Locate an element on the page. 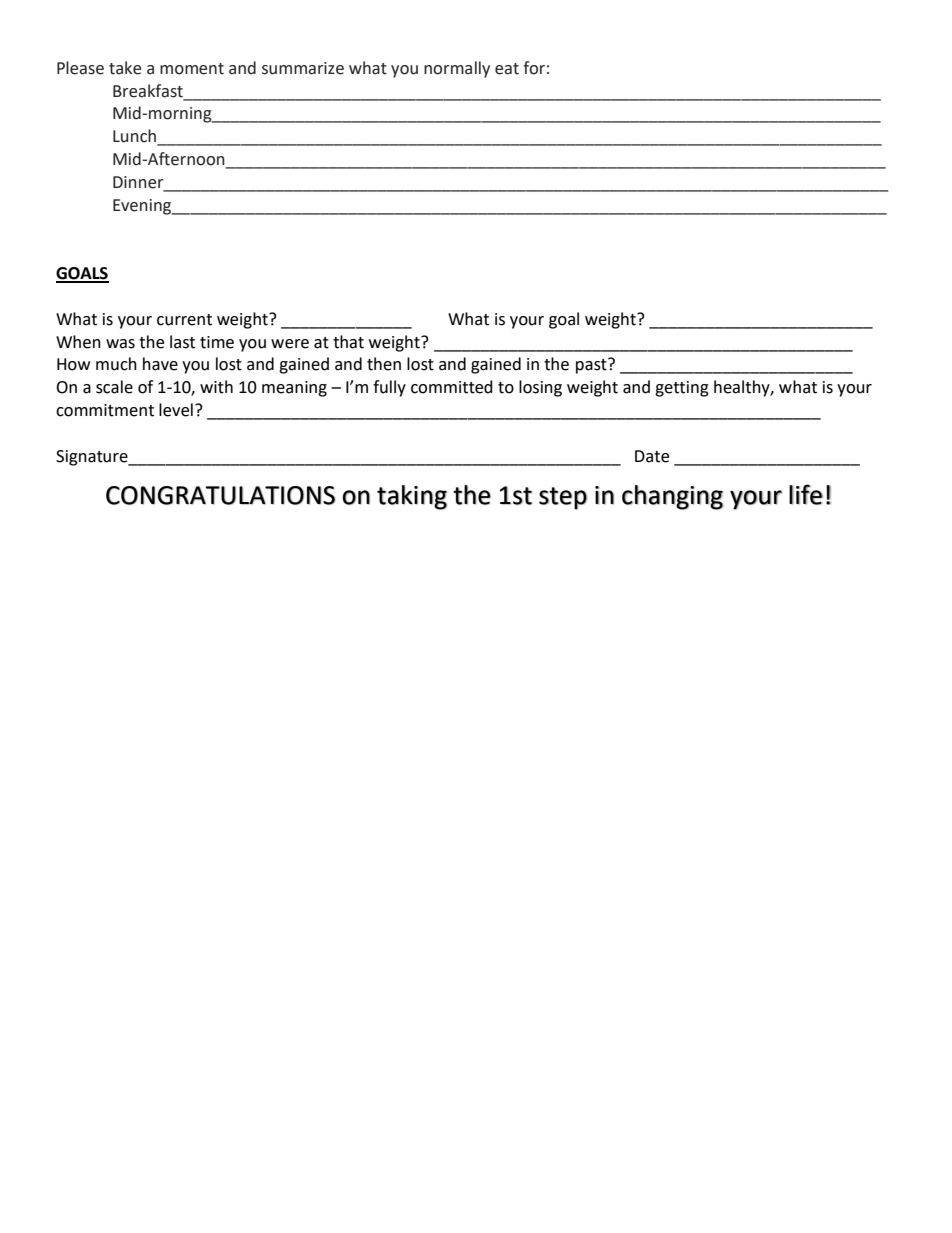 Image resolution: width=952 pixels, height=1233 pixels. moment is located at coordinates (192, 69).
